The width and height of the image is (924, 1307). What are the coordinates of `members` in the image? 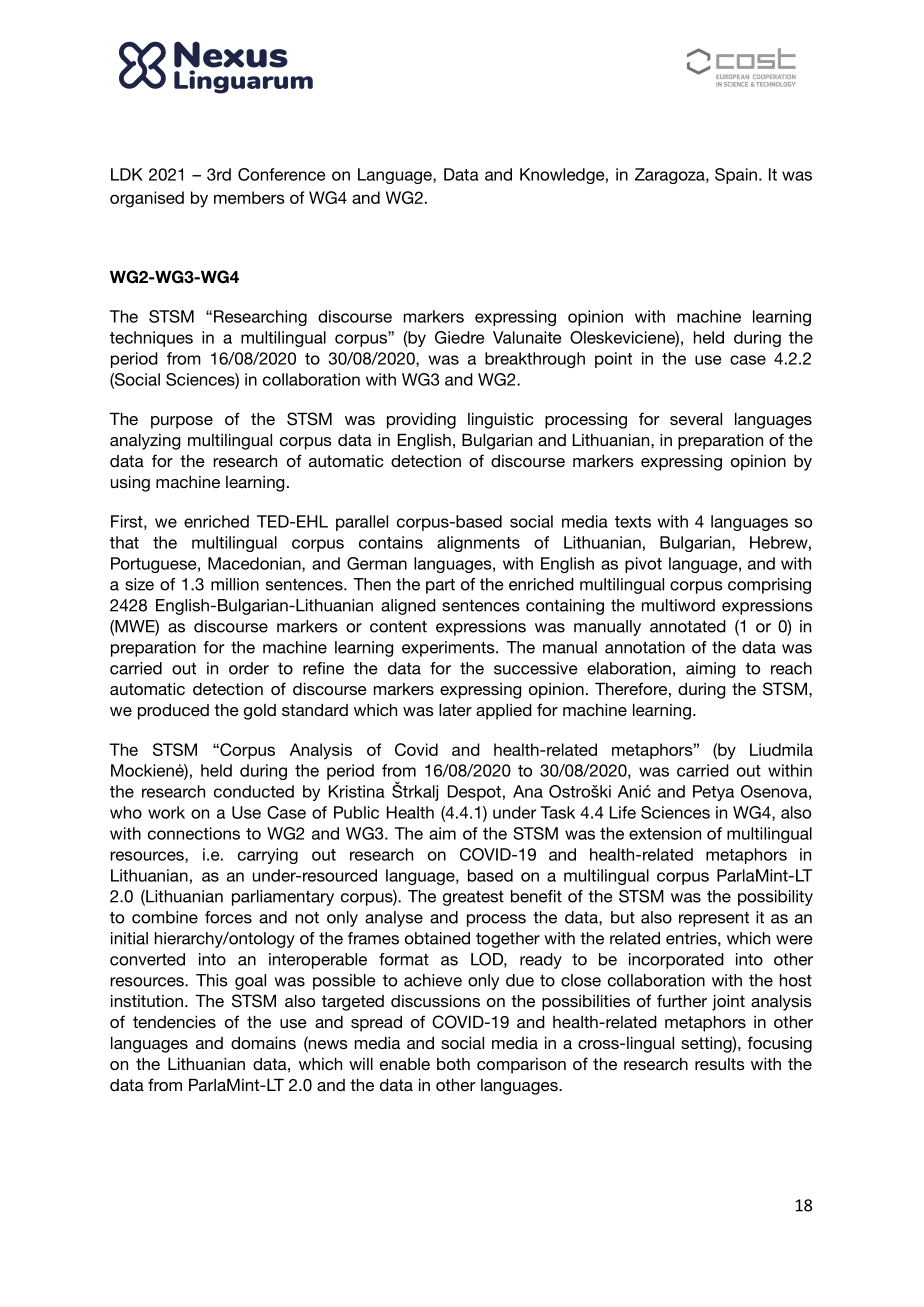 It's located at (249, 197).
